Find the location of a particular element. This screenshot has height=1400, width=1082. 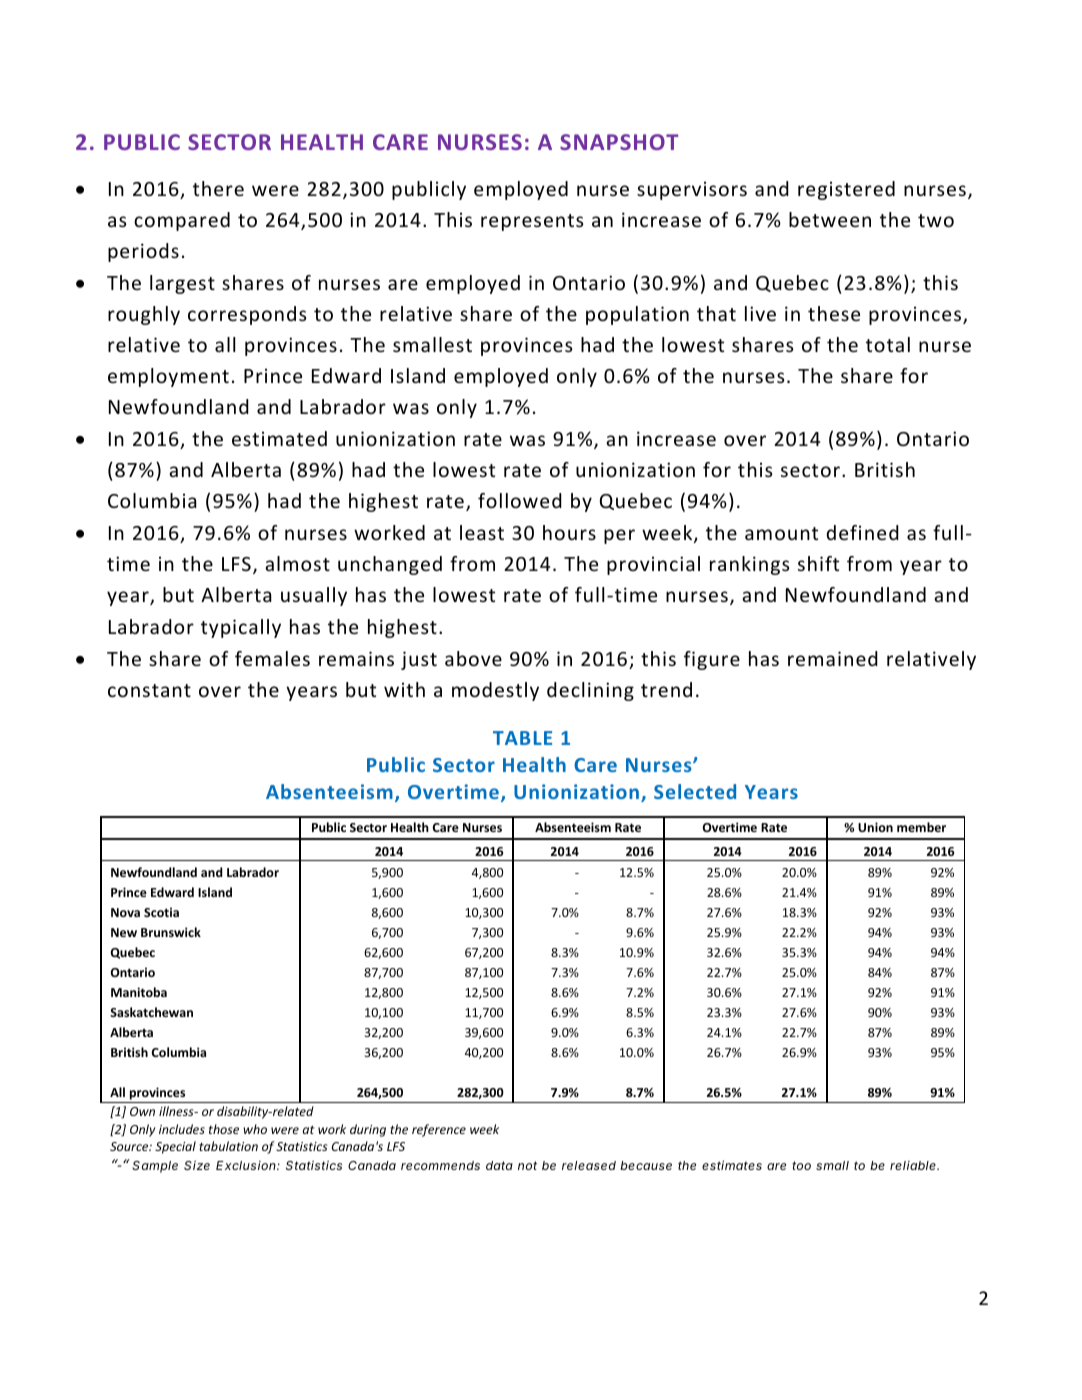

typically is located at coordinates (241, 628).
